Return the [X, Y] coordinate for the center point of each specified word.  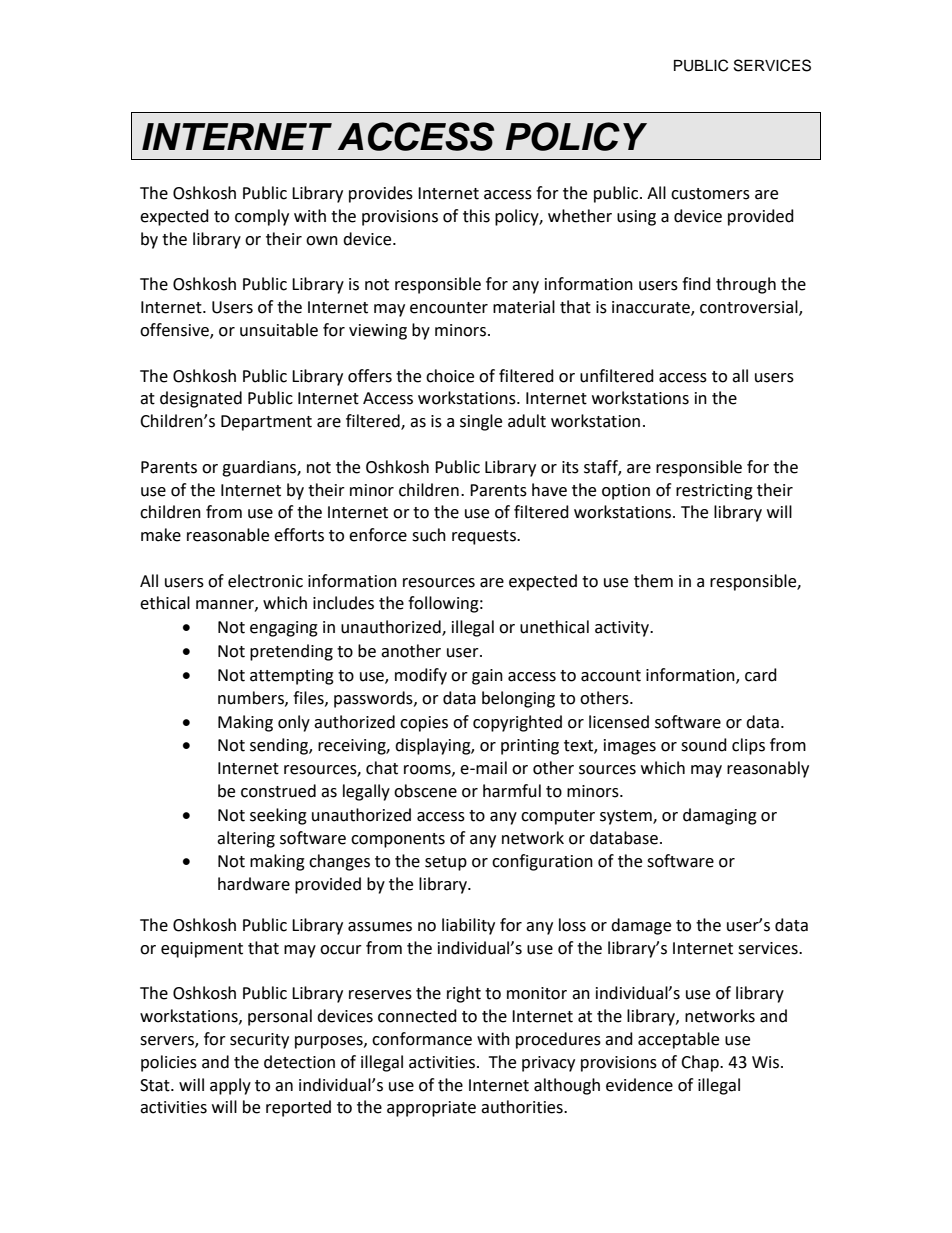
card [761, 675]
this [476, 216]
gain [487, 677]
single [481, 422]
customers [710, 194]
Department [266, 423]
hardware [254, 884]
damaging [720, 816]
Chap [701, 1063]
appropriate [431, 1109]
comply [262, 217]
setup [446, 863]
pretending [291, 652]
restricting [714, 492]
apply [230, 1086]
